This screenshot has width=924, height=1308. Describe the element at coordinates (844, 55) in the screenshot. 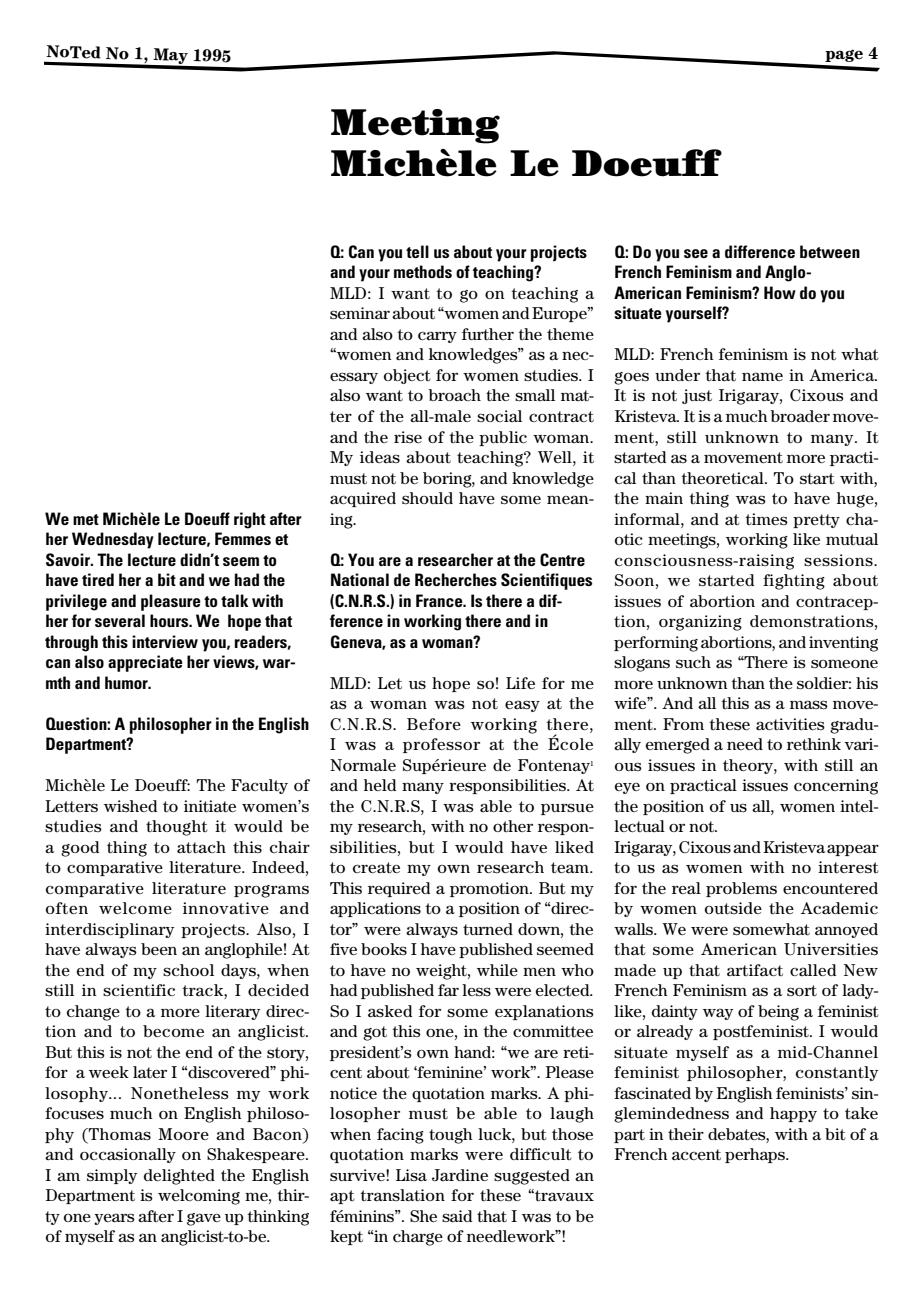

I see `page` at that location.
